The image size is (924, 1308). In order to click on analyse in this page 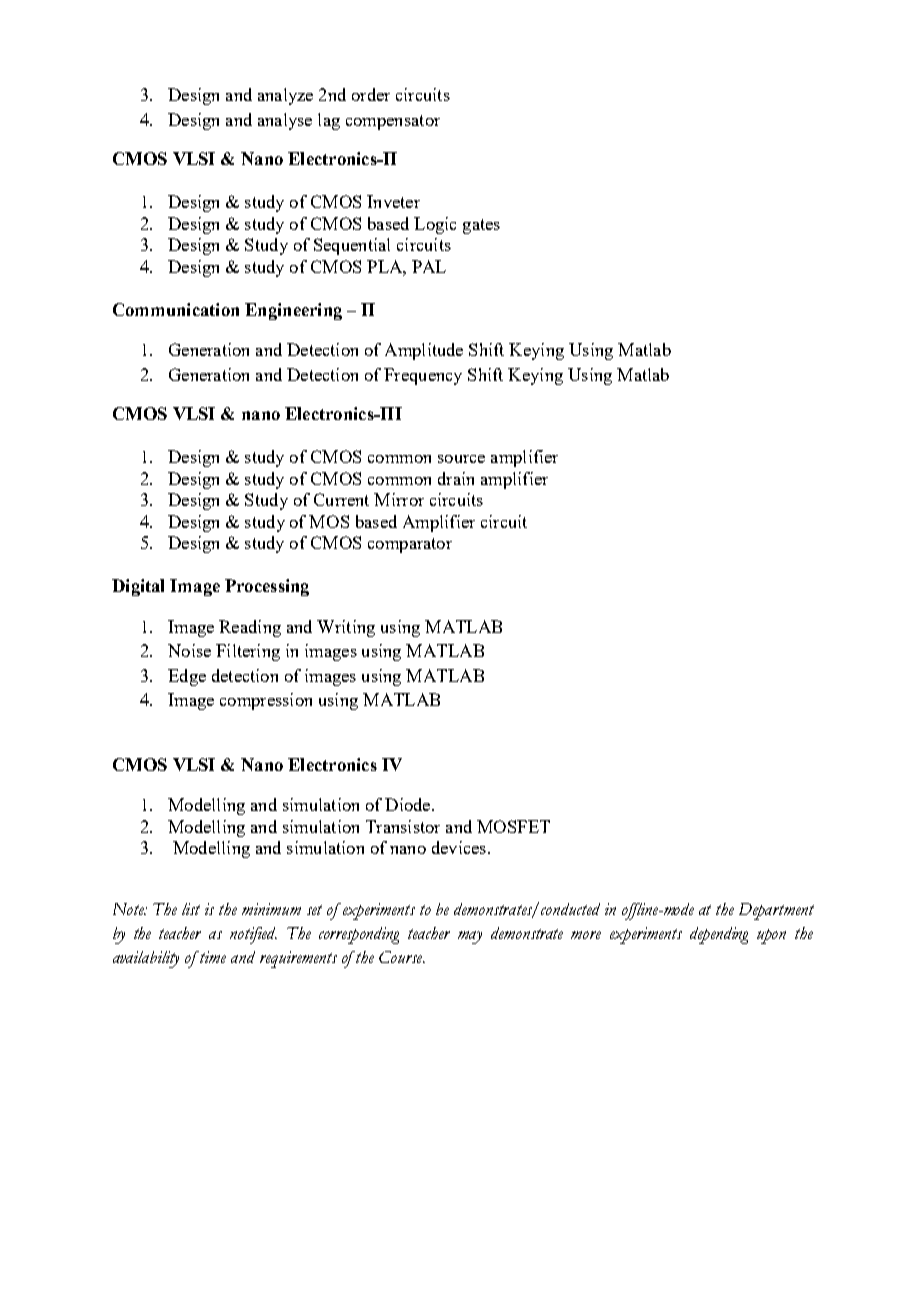, I will do `click(285, 121)`.
